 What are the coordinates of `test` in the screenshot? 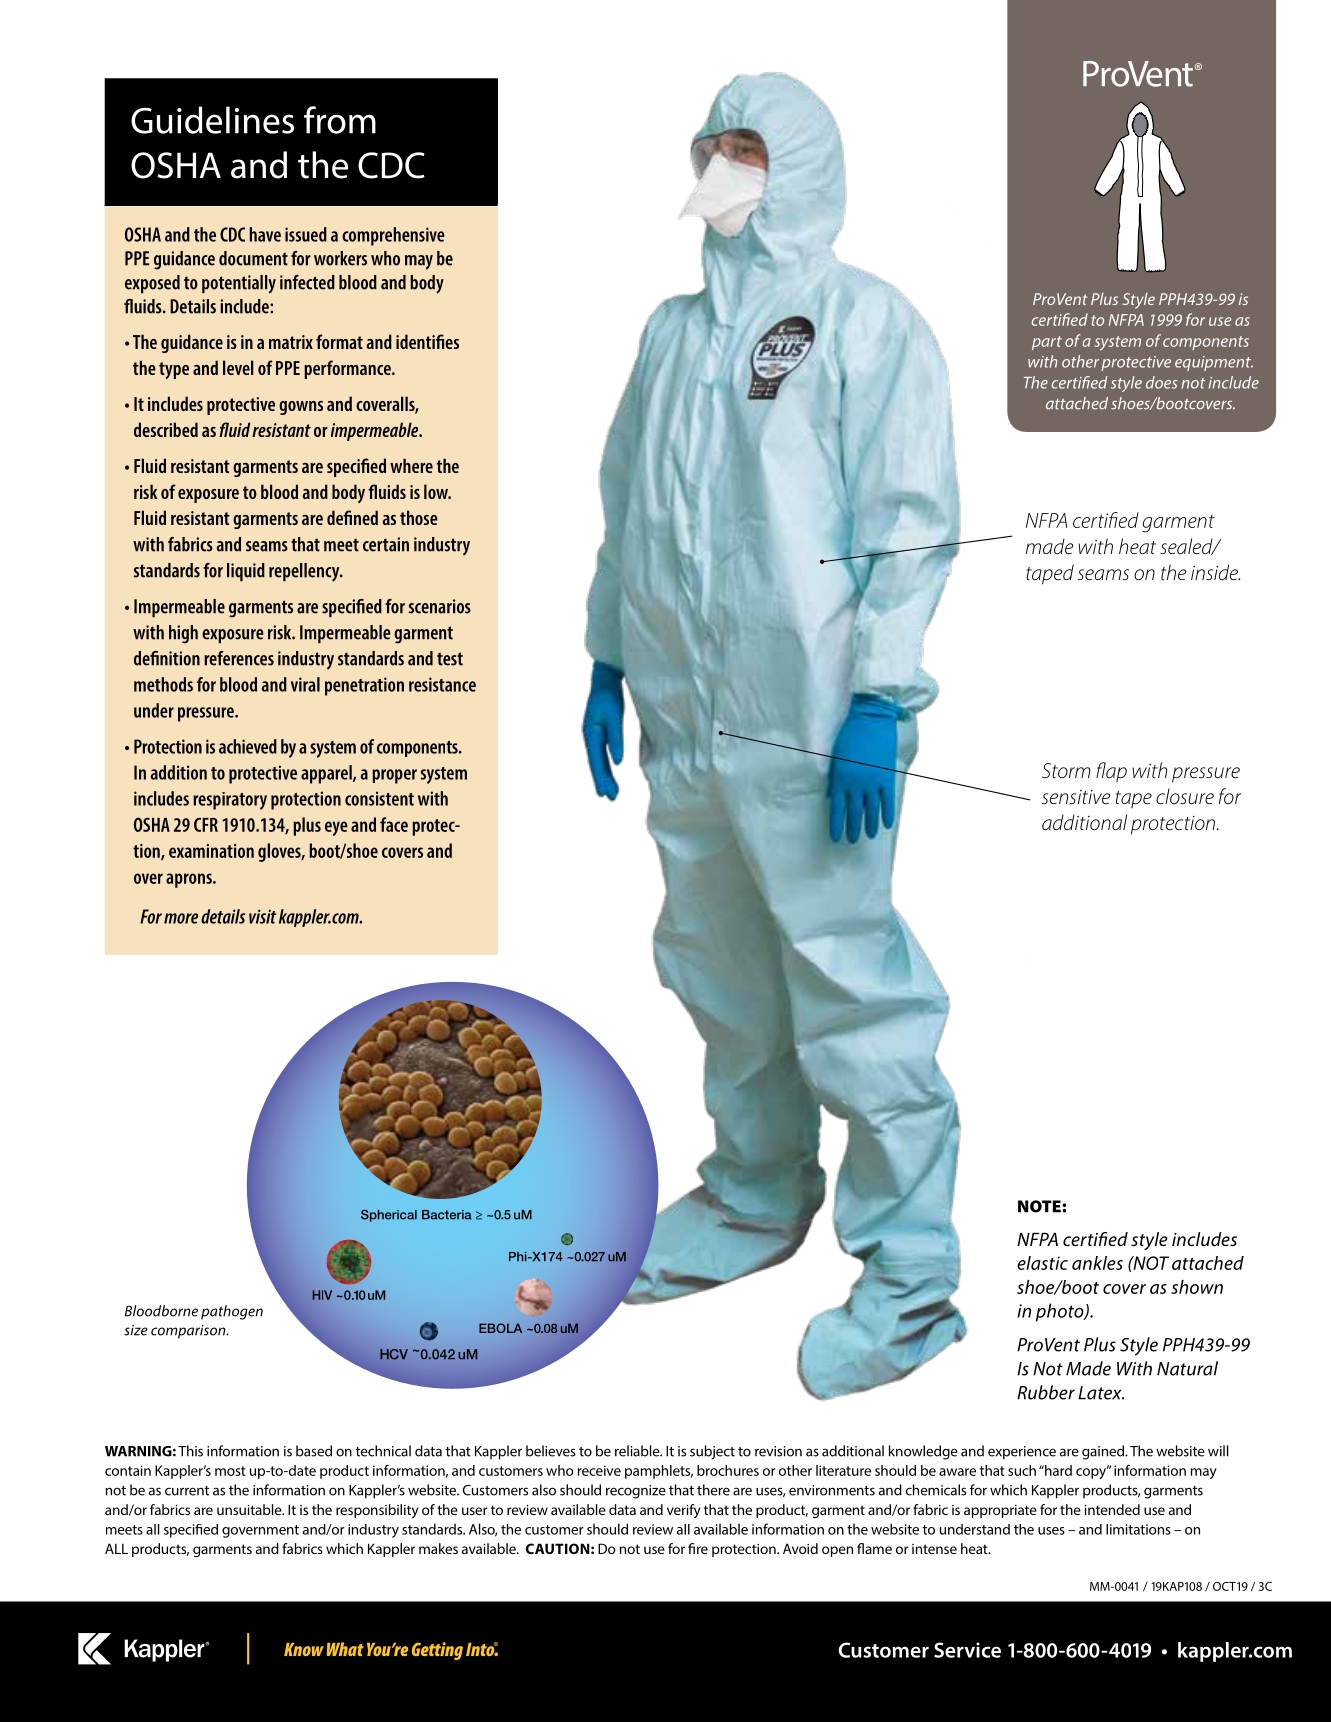 It's located at (450, 659).
